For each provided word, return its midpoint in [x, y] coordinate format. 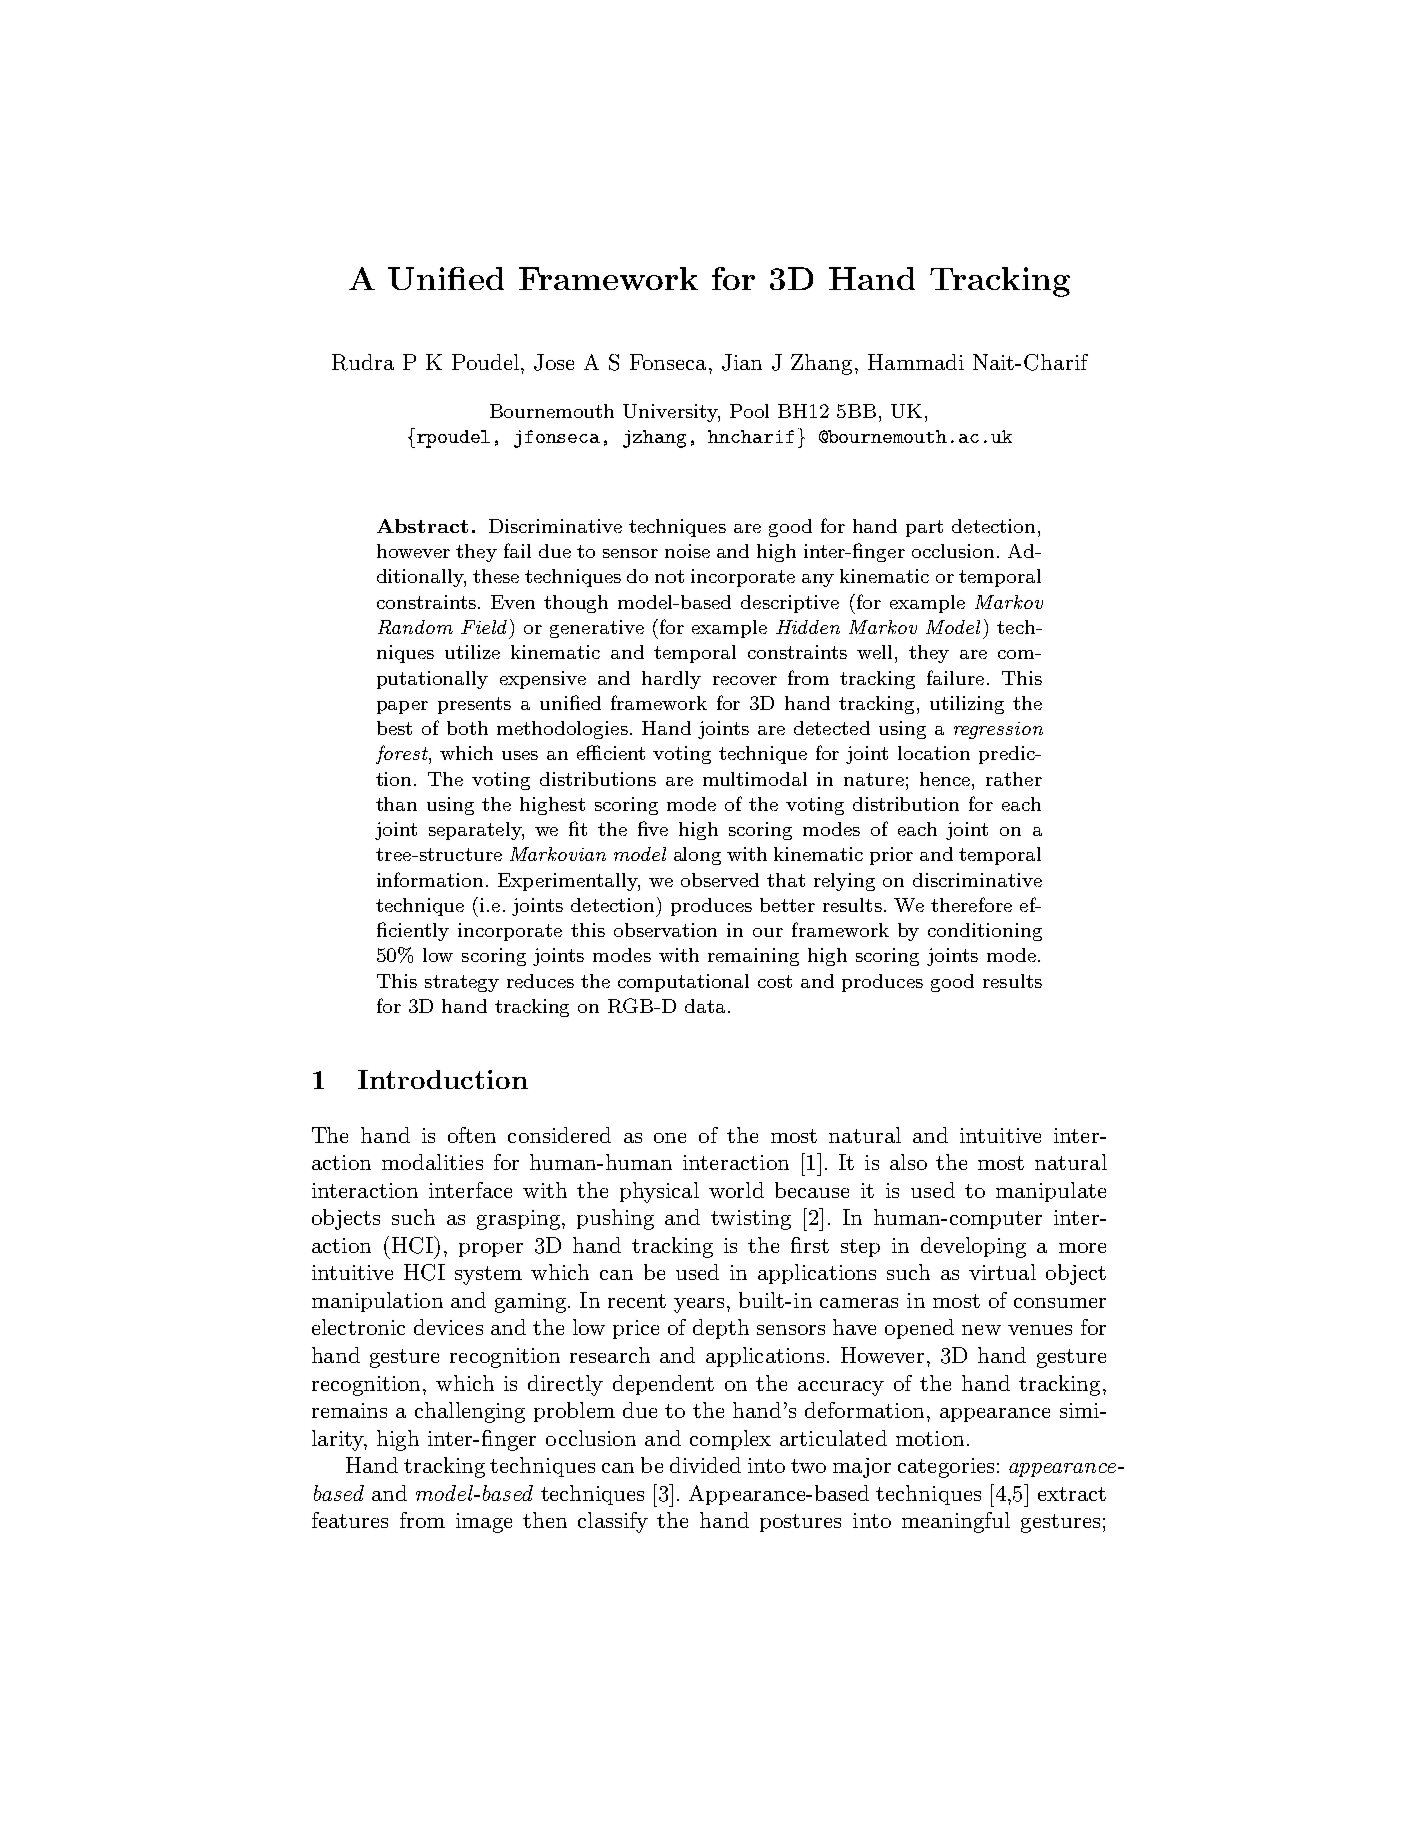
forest [403, 754]
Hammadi [916, 362]
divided [705, 1465]
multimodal [755, 779]
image [484, 1523]
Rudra [363, 362]
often [472, 1135]
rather [1014, 779]
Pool [749, 411]
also [908, 1162]
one [670, 1138]
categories [946, 1468]
